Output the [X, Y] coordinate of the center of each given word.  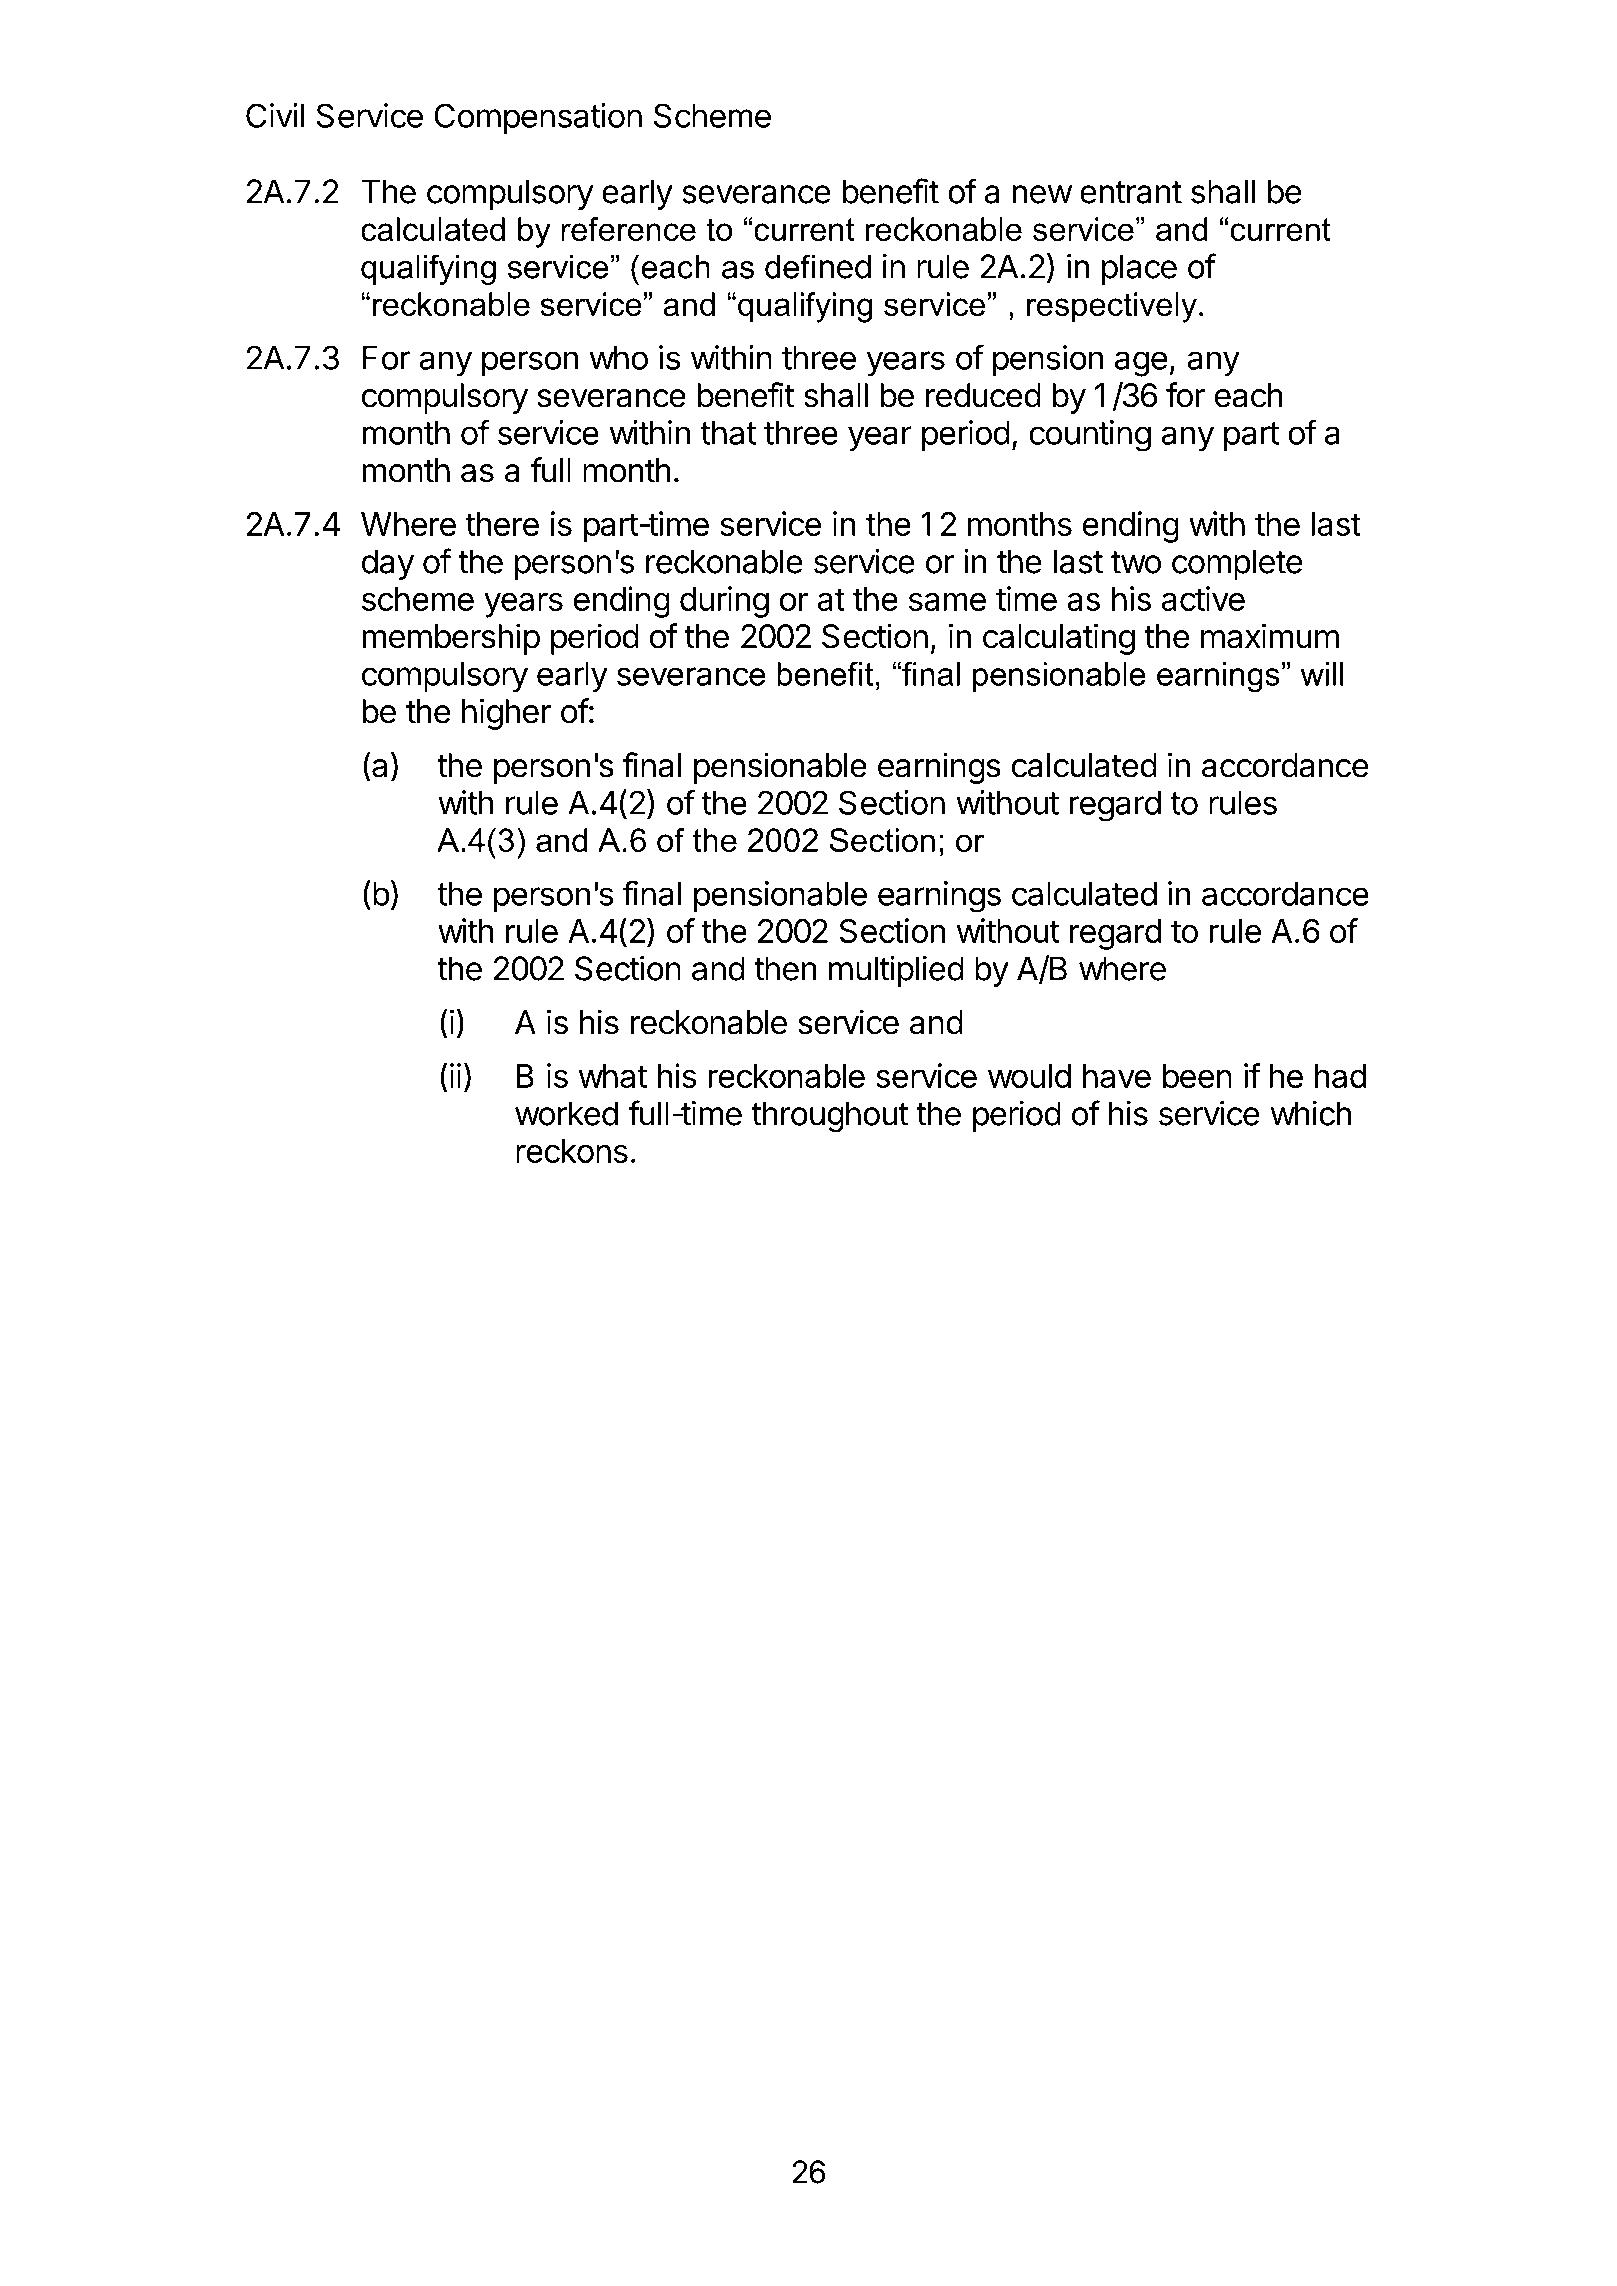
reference [628, 229]
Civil [275, 115]
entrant [1131, 192]
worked [566, 1113]
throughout [830, 1117]
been [1197, 1076]
